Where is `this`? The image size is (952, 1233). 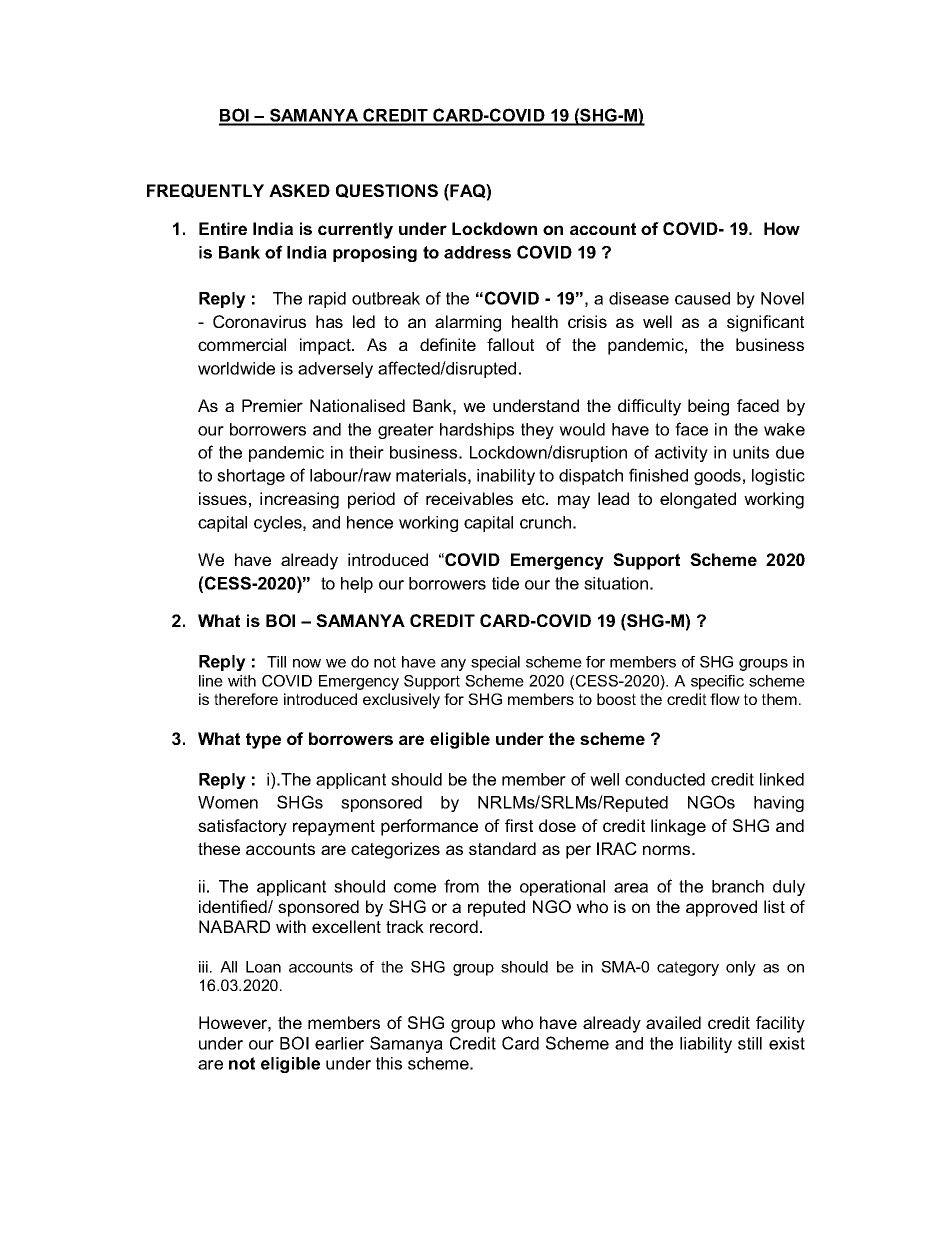
this is located at coordinates (389, 1063).
